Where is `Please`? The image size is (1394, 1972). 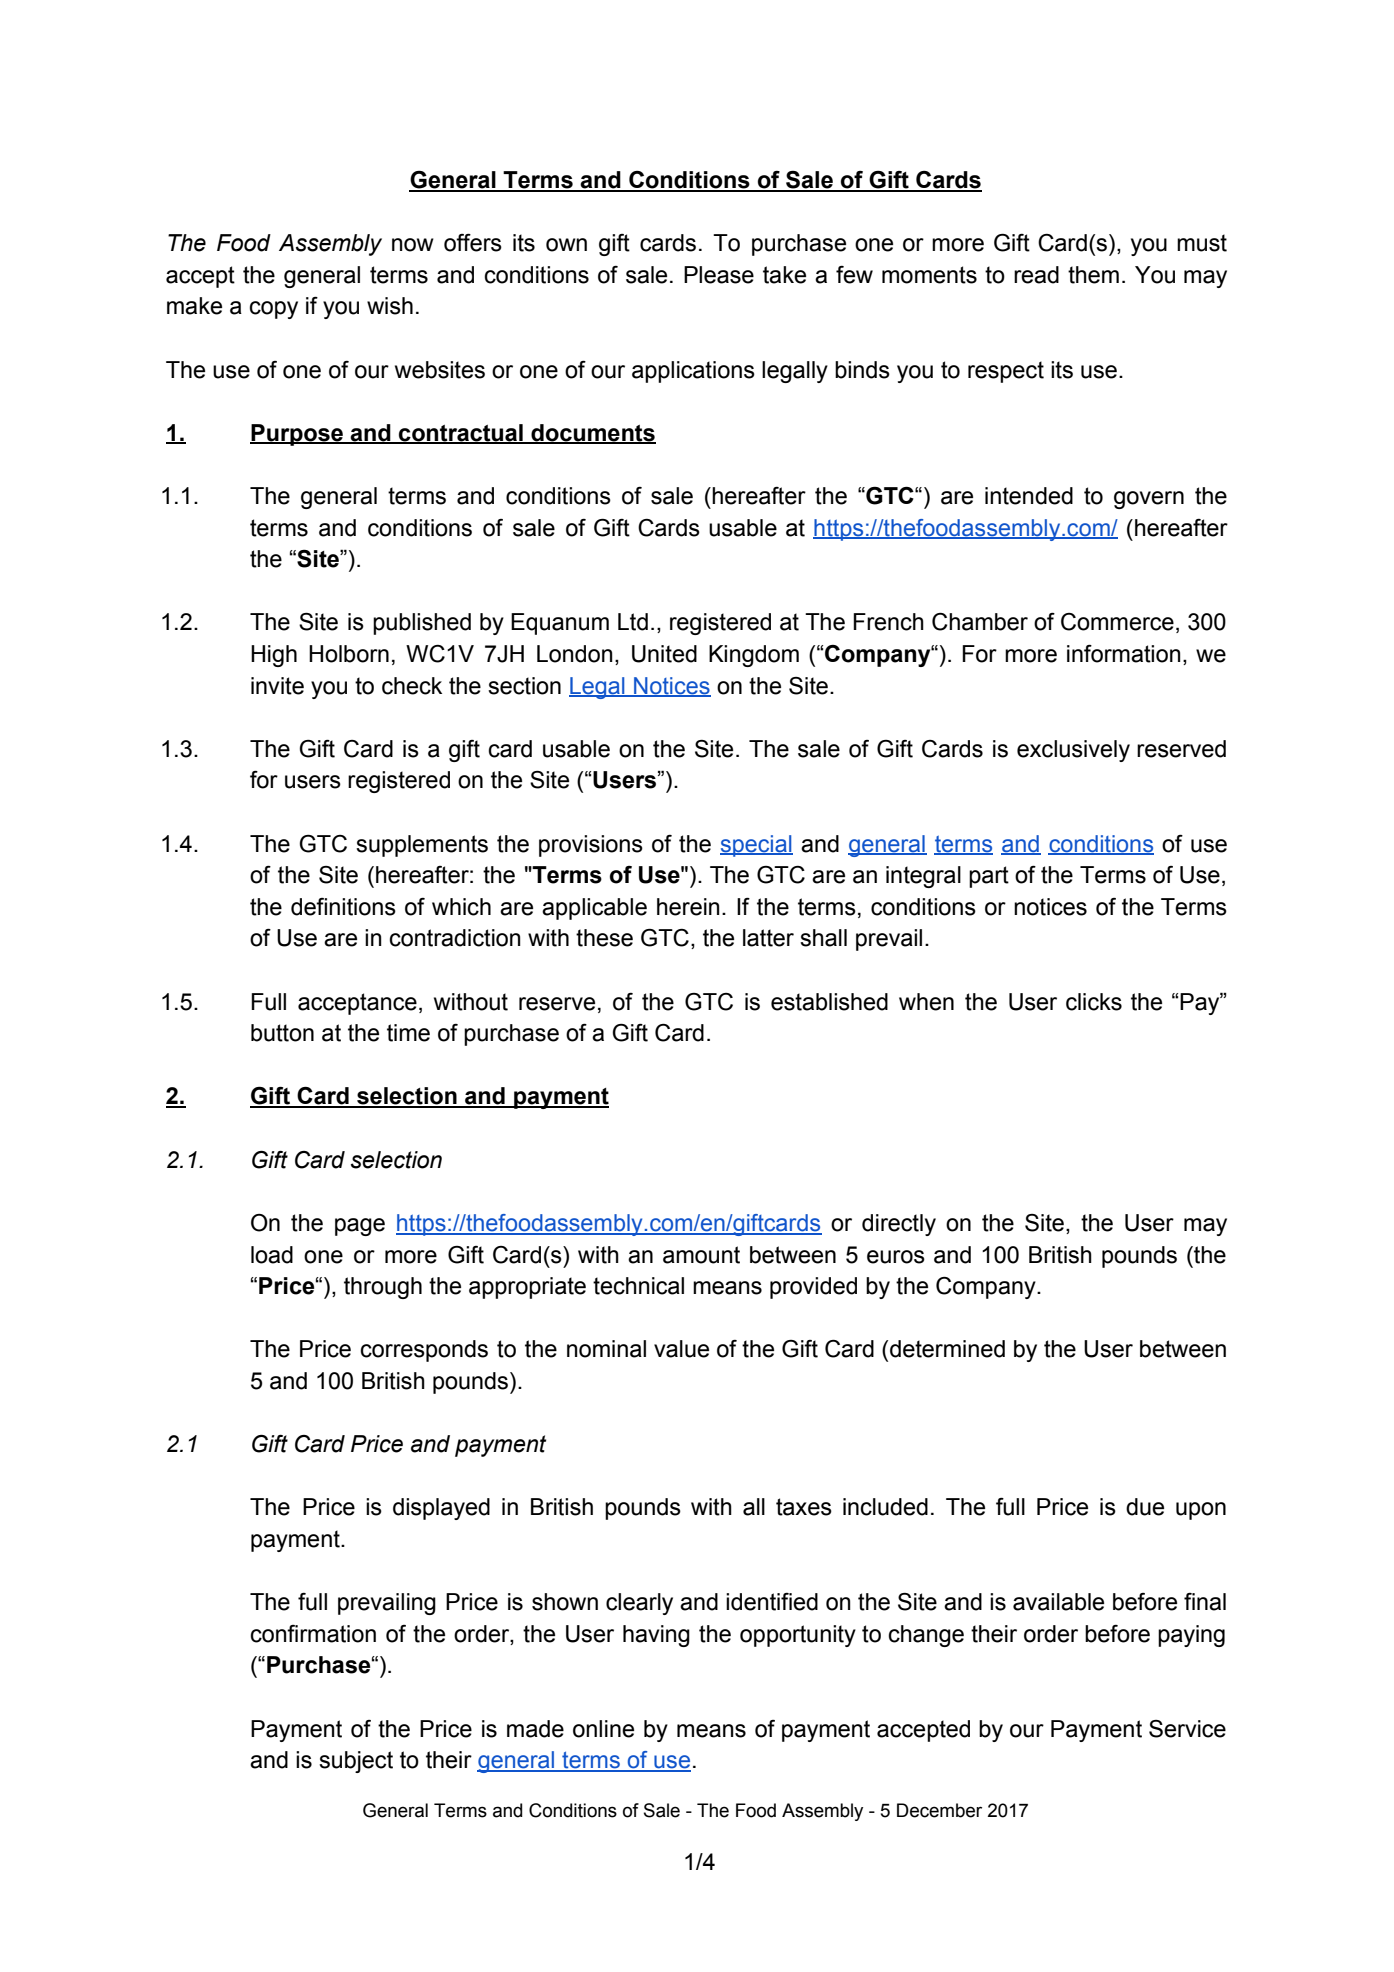 Please is located at coordinates (719, 275).
